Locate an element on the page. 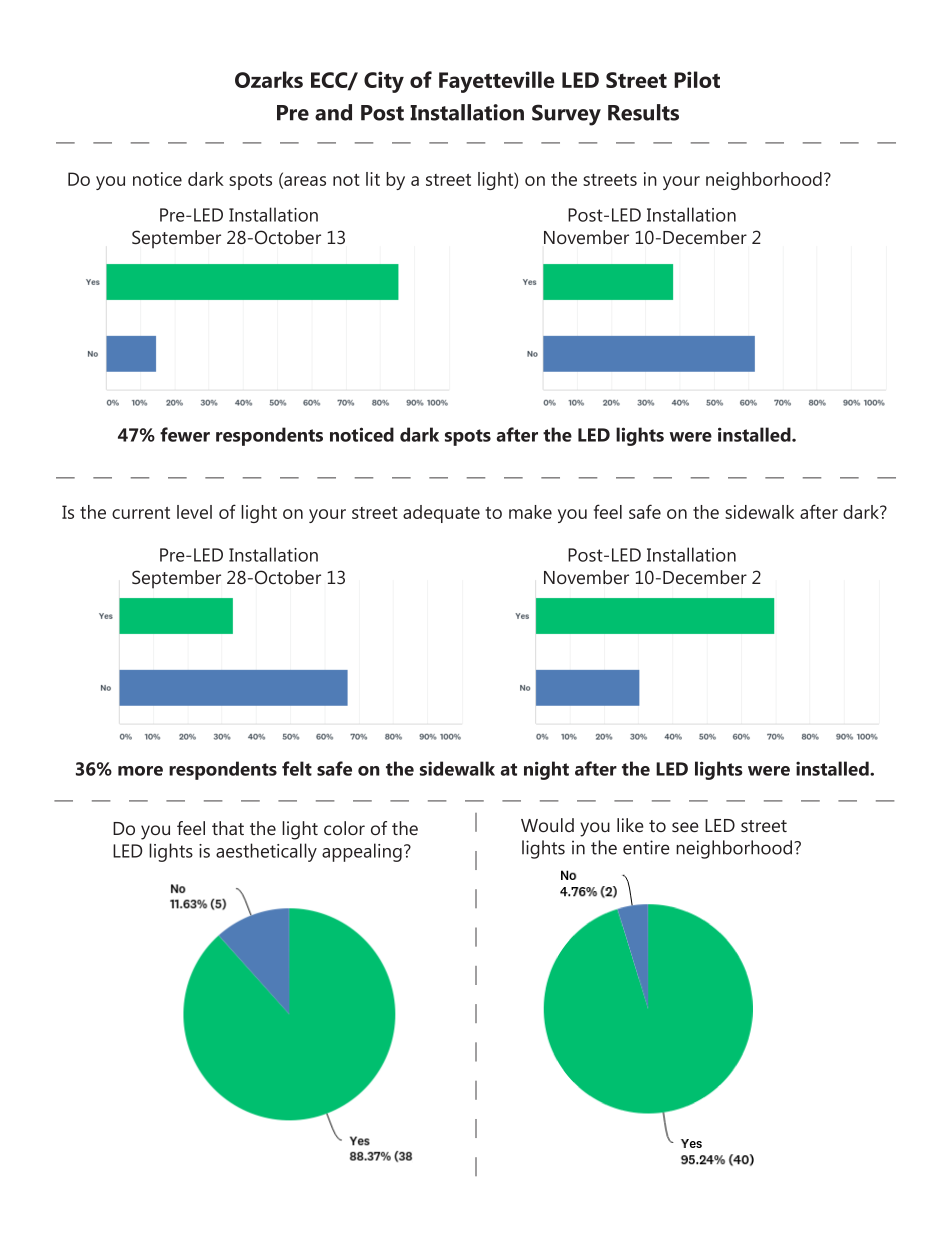  make is located at coordinates (530, 512).
